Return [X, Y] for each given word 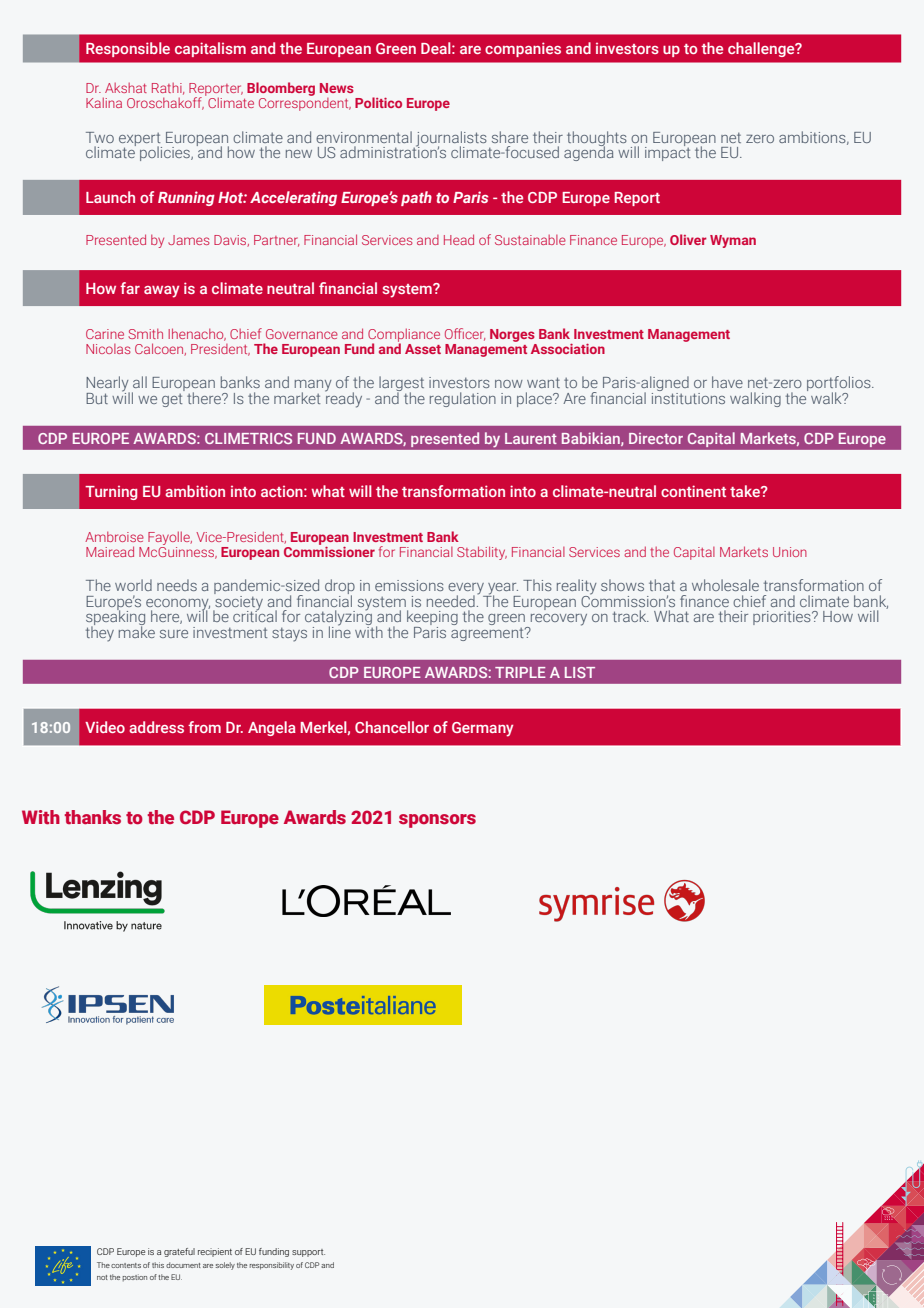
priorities [783, 618]
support [308, 1253]
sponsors [437, 821]
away [161, 292]
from [204, 727]
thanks [93, 817]
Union [790, 552]
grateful [179, 1252]
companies [523, 49]
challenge [762, 49]
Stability [482, 553]
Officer [465, 334]
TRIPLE [520, 672]
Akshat [126, 88]
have [727, 382]
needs [177, 585]
